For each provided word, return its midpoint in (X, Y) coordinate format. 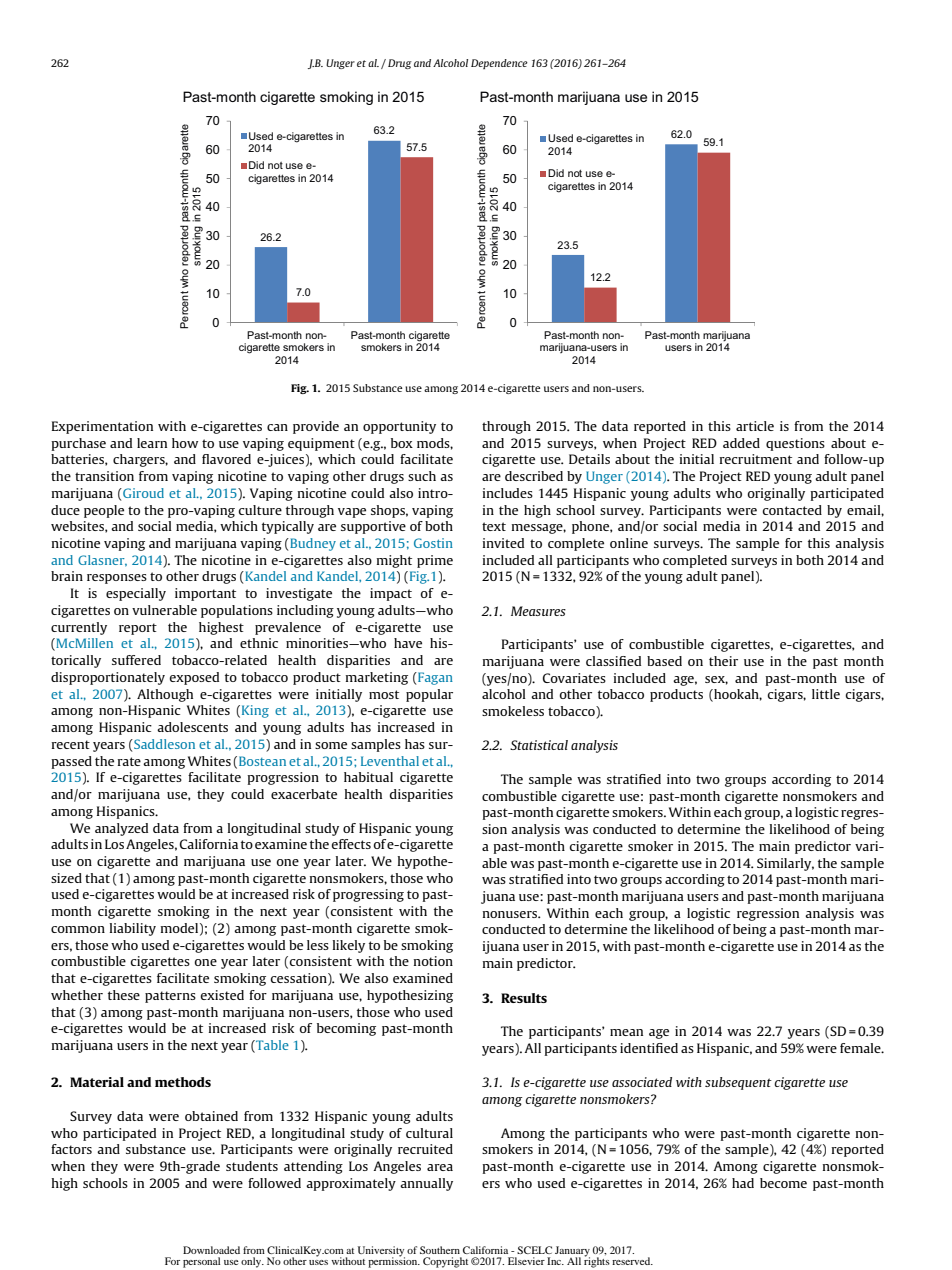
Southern (440, 1250)
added (741, 443)
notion (433, 961)
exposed (194, 678)
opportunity (399, 427)
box (402, 443)
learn (152, 443)
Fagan (434, 678)
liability (133, 929)
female (861, 1048)
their (723, 661)
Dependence (499, 64)
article (755, 426)
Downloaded (211, 1250)
